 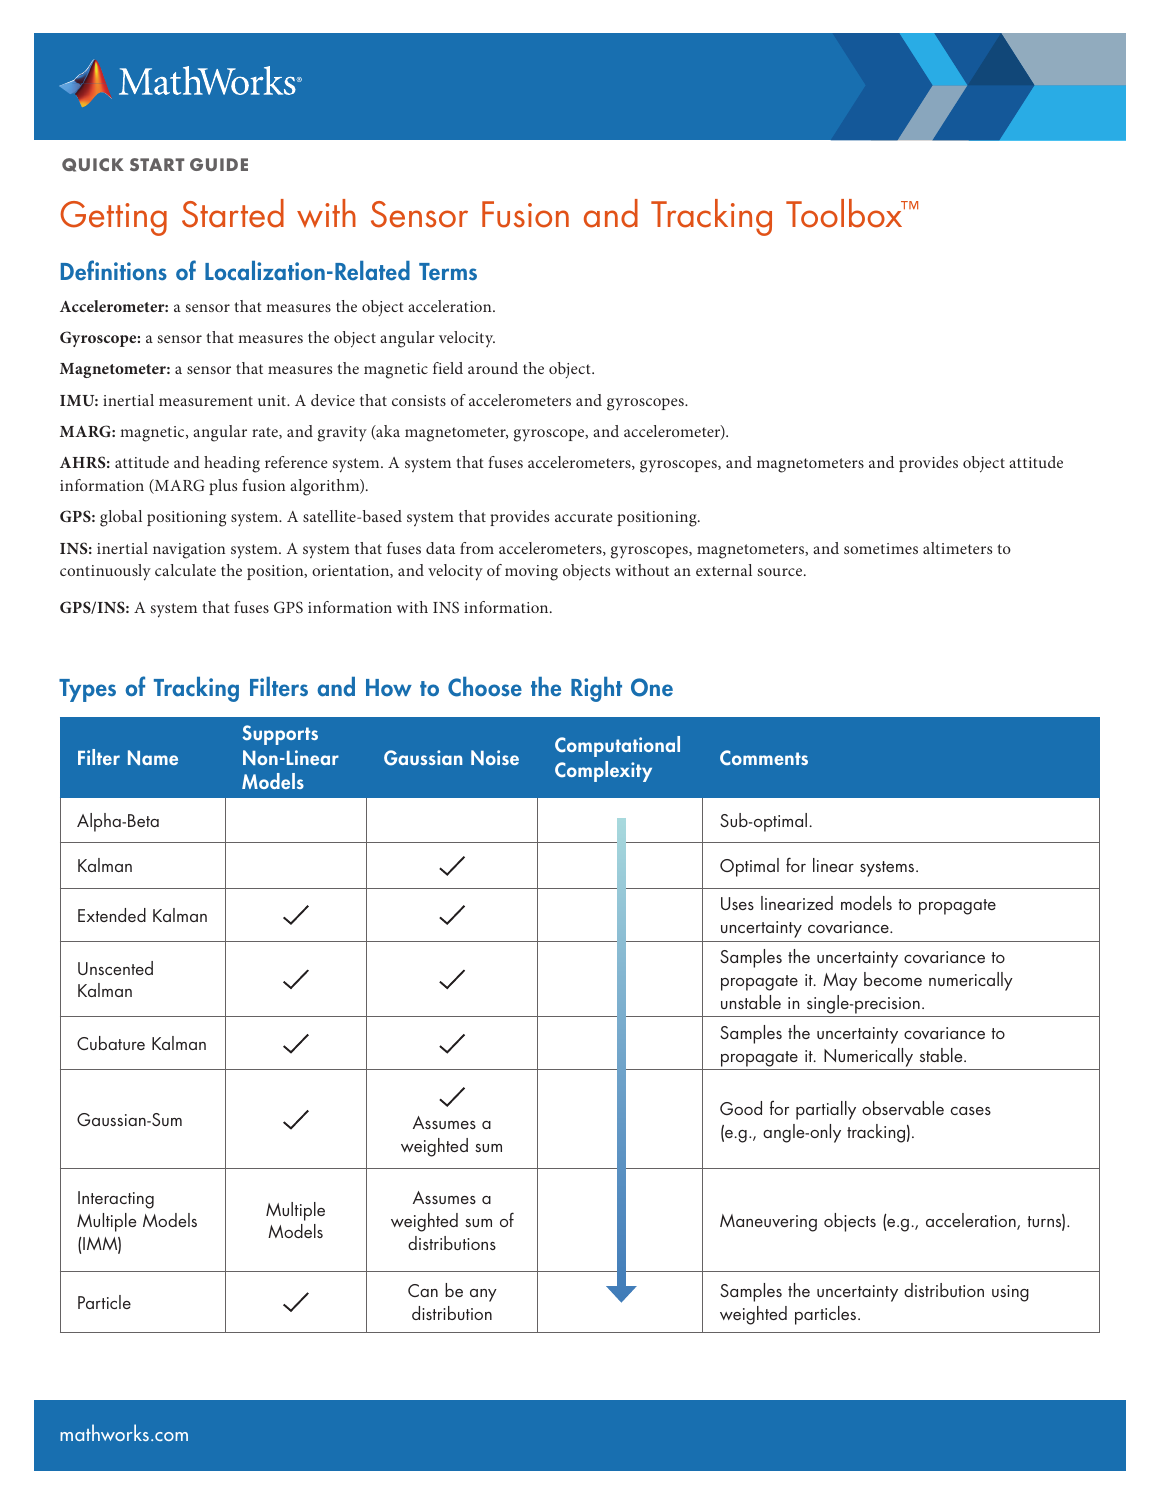 What do you see at coordinates (116, 1200) in the document?
I see `Interacting` at bounding box center [116, 1200].
